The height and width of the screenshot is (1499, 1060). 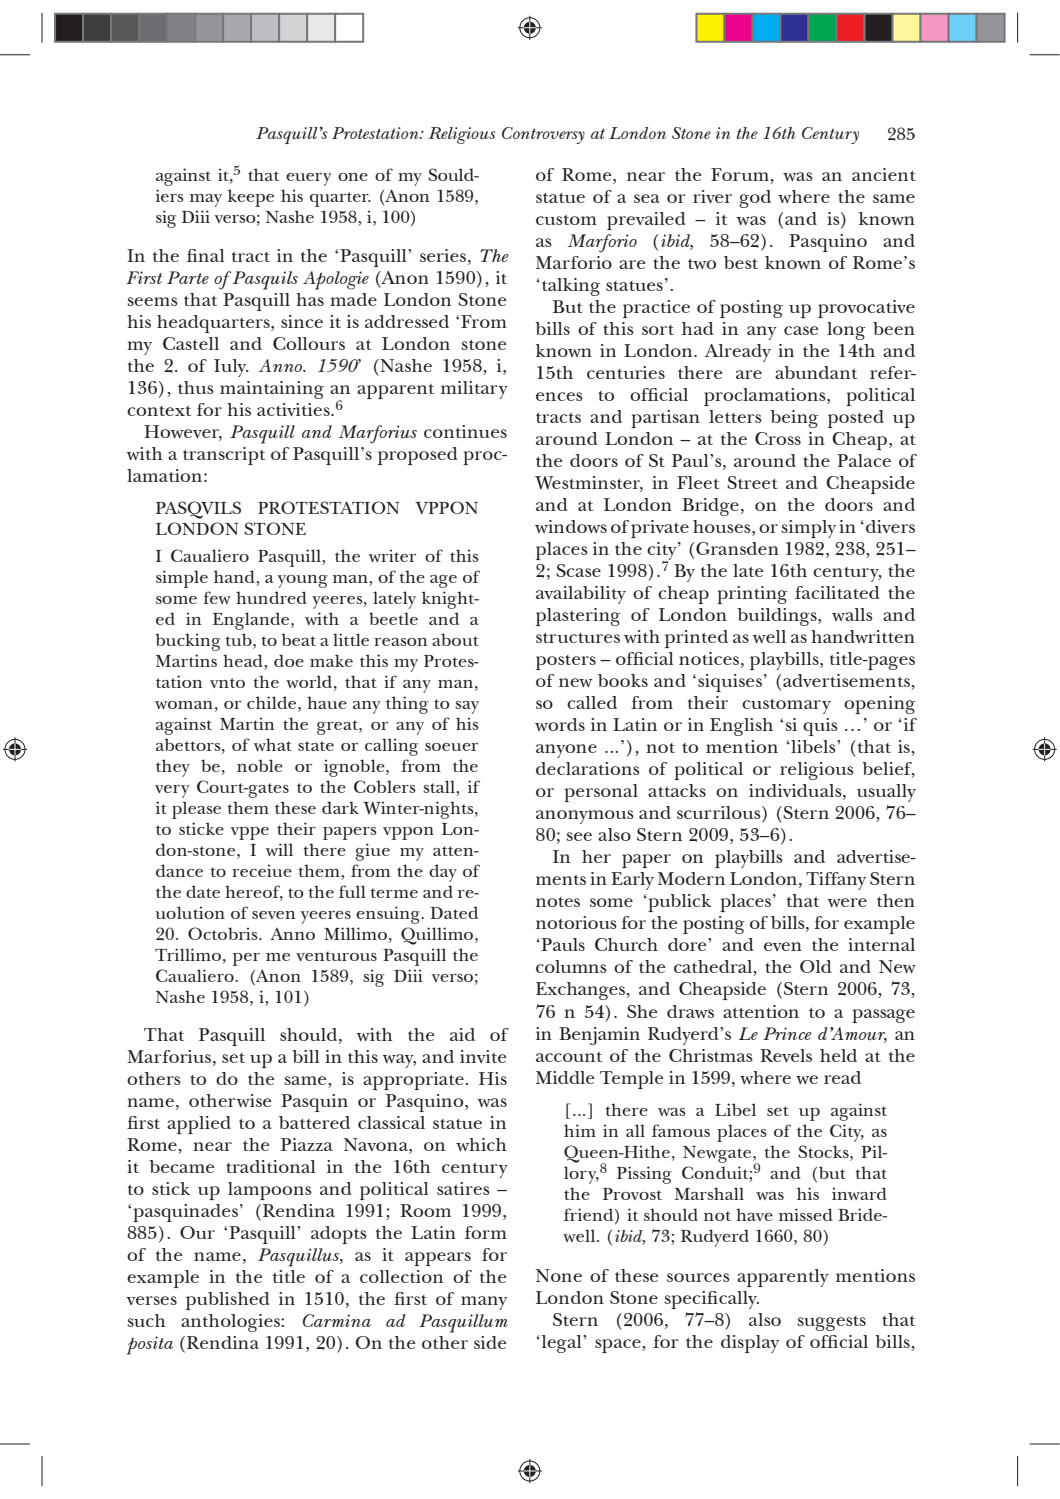 I want to click on missed, so click(x=806, y=1214).
